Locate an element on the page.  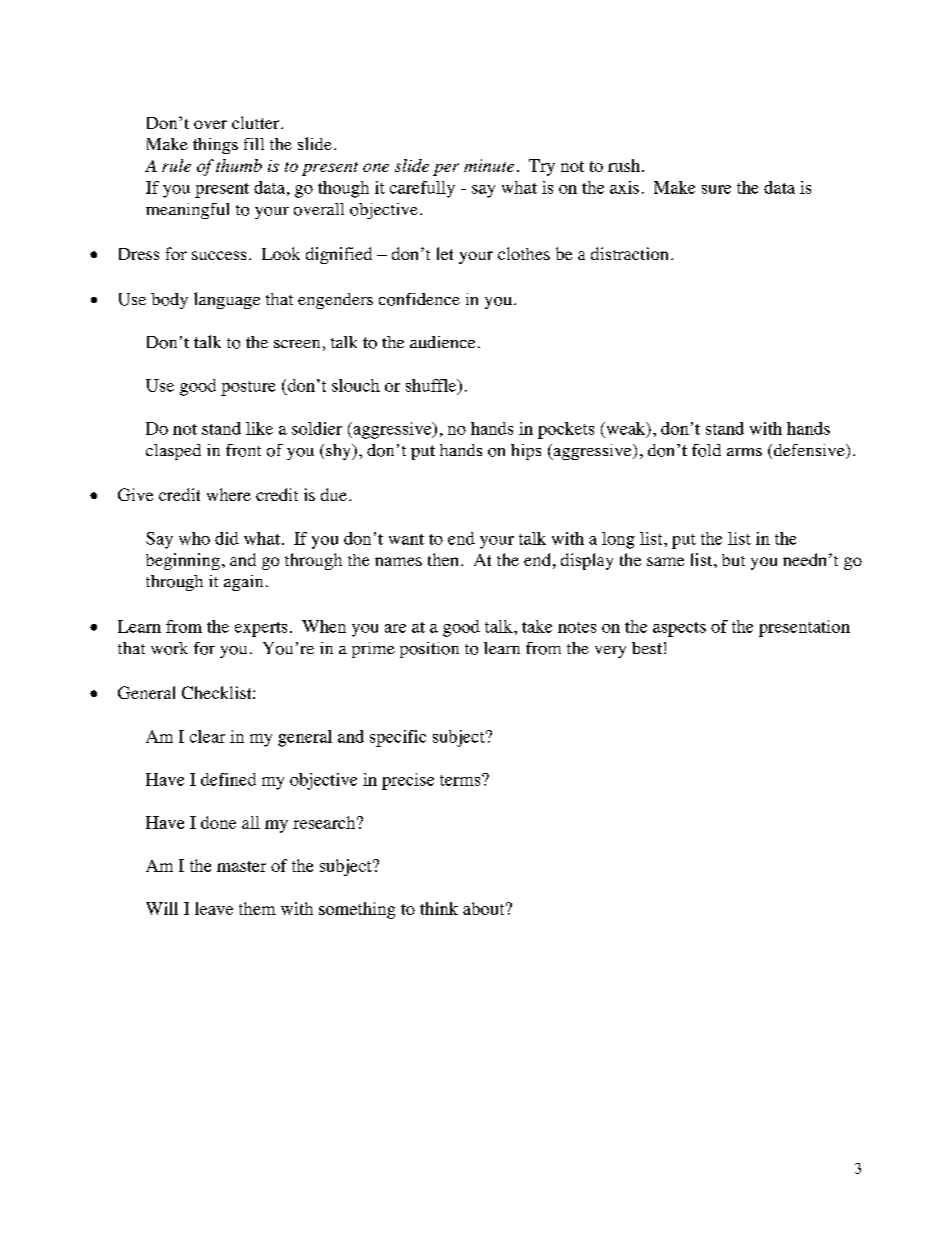
aspects is located at coordinates (679, 629).
